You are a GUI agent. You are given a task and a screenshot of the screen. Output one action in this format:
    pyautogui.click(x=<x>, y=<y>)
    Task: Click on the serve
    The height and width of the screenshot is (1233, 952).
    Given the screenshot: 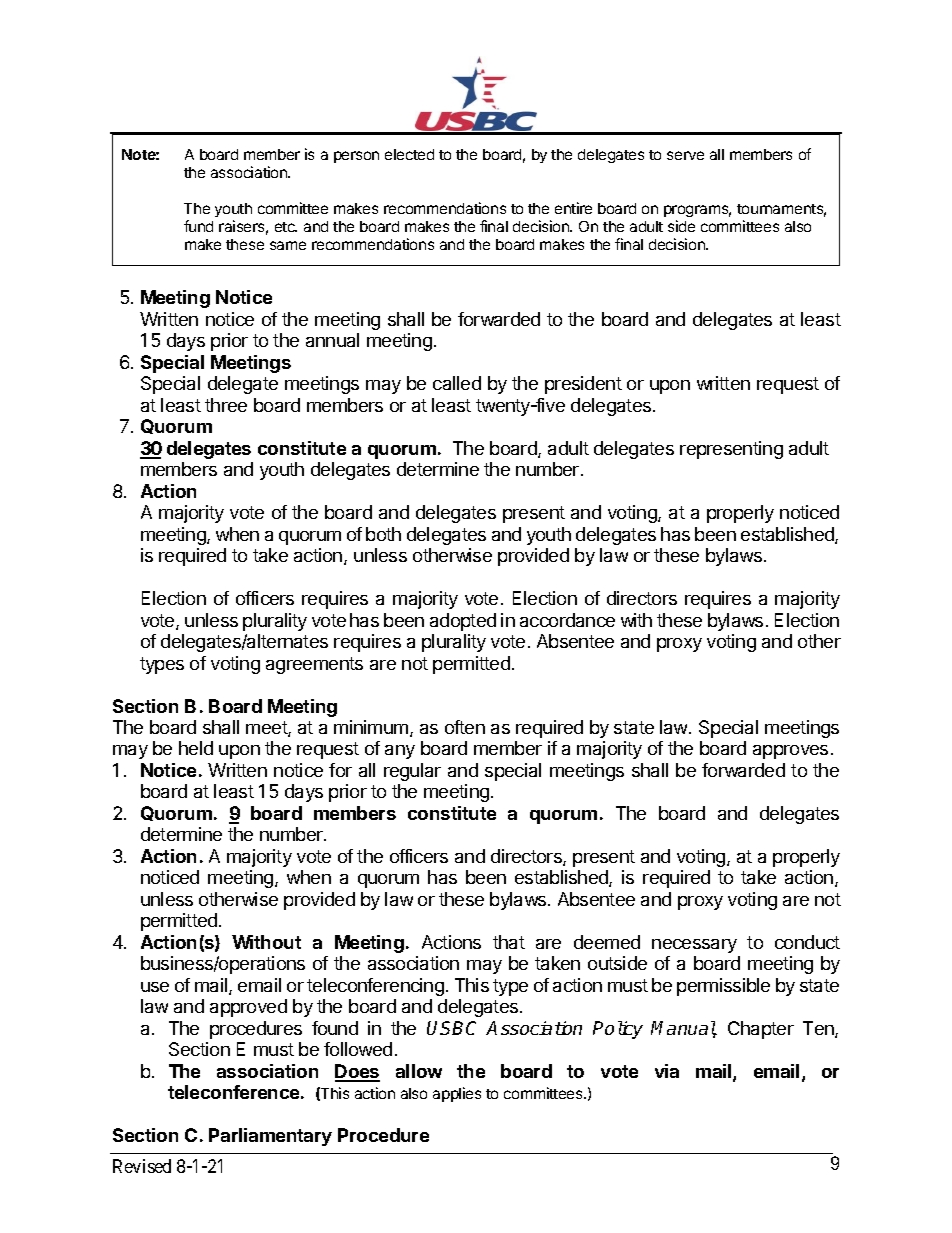 What is the action you would take?
    pyautogui.click(x=685, y=155)
